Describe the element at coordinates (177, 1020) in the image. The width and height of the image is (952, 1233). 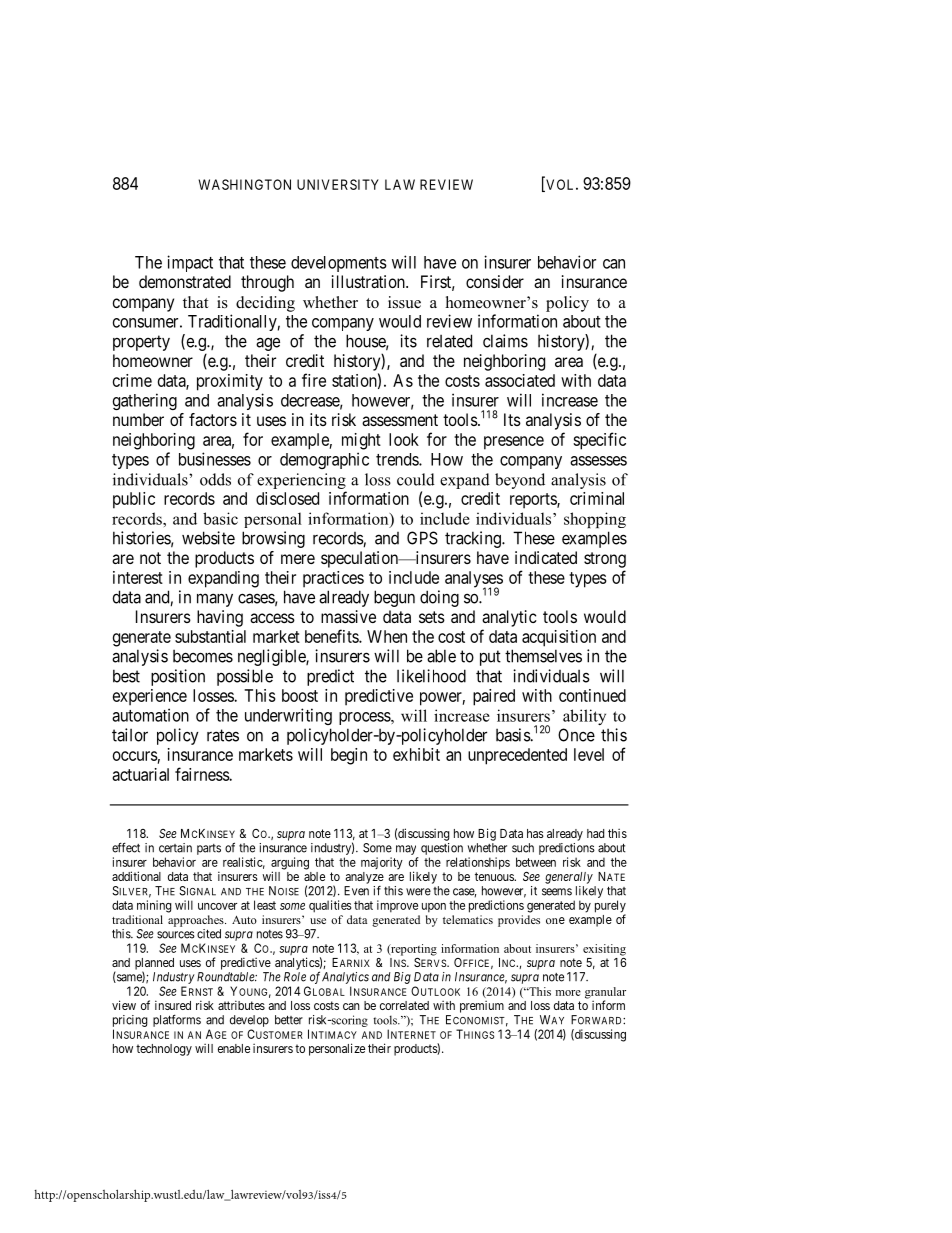
I see `platforms` at that location.
